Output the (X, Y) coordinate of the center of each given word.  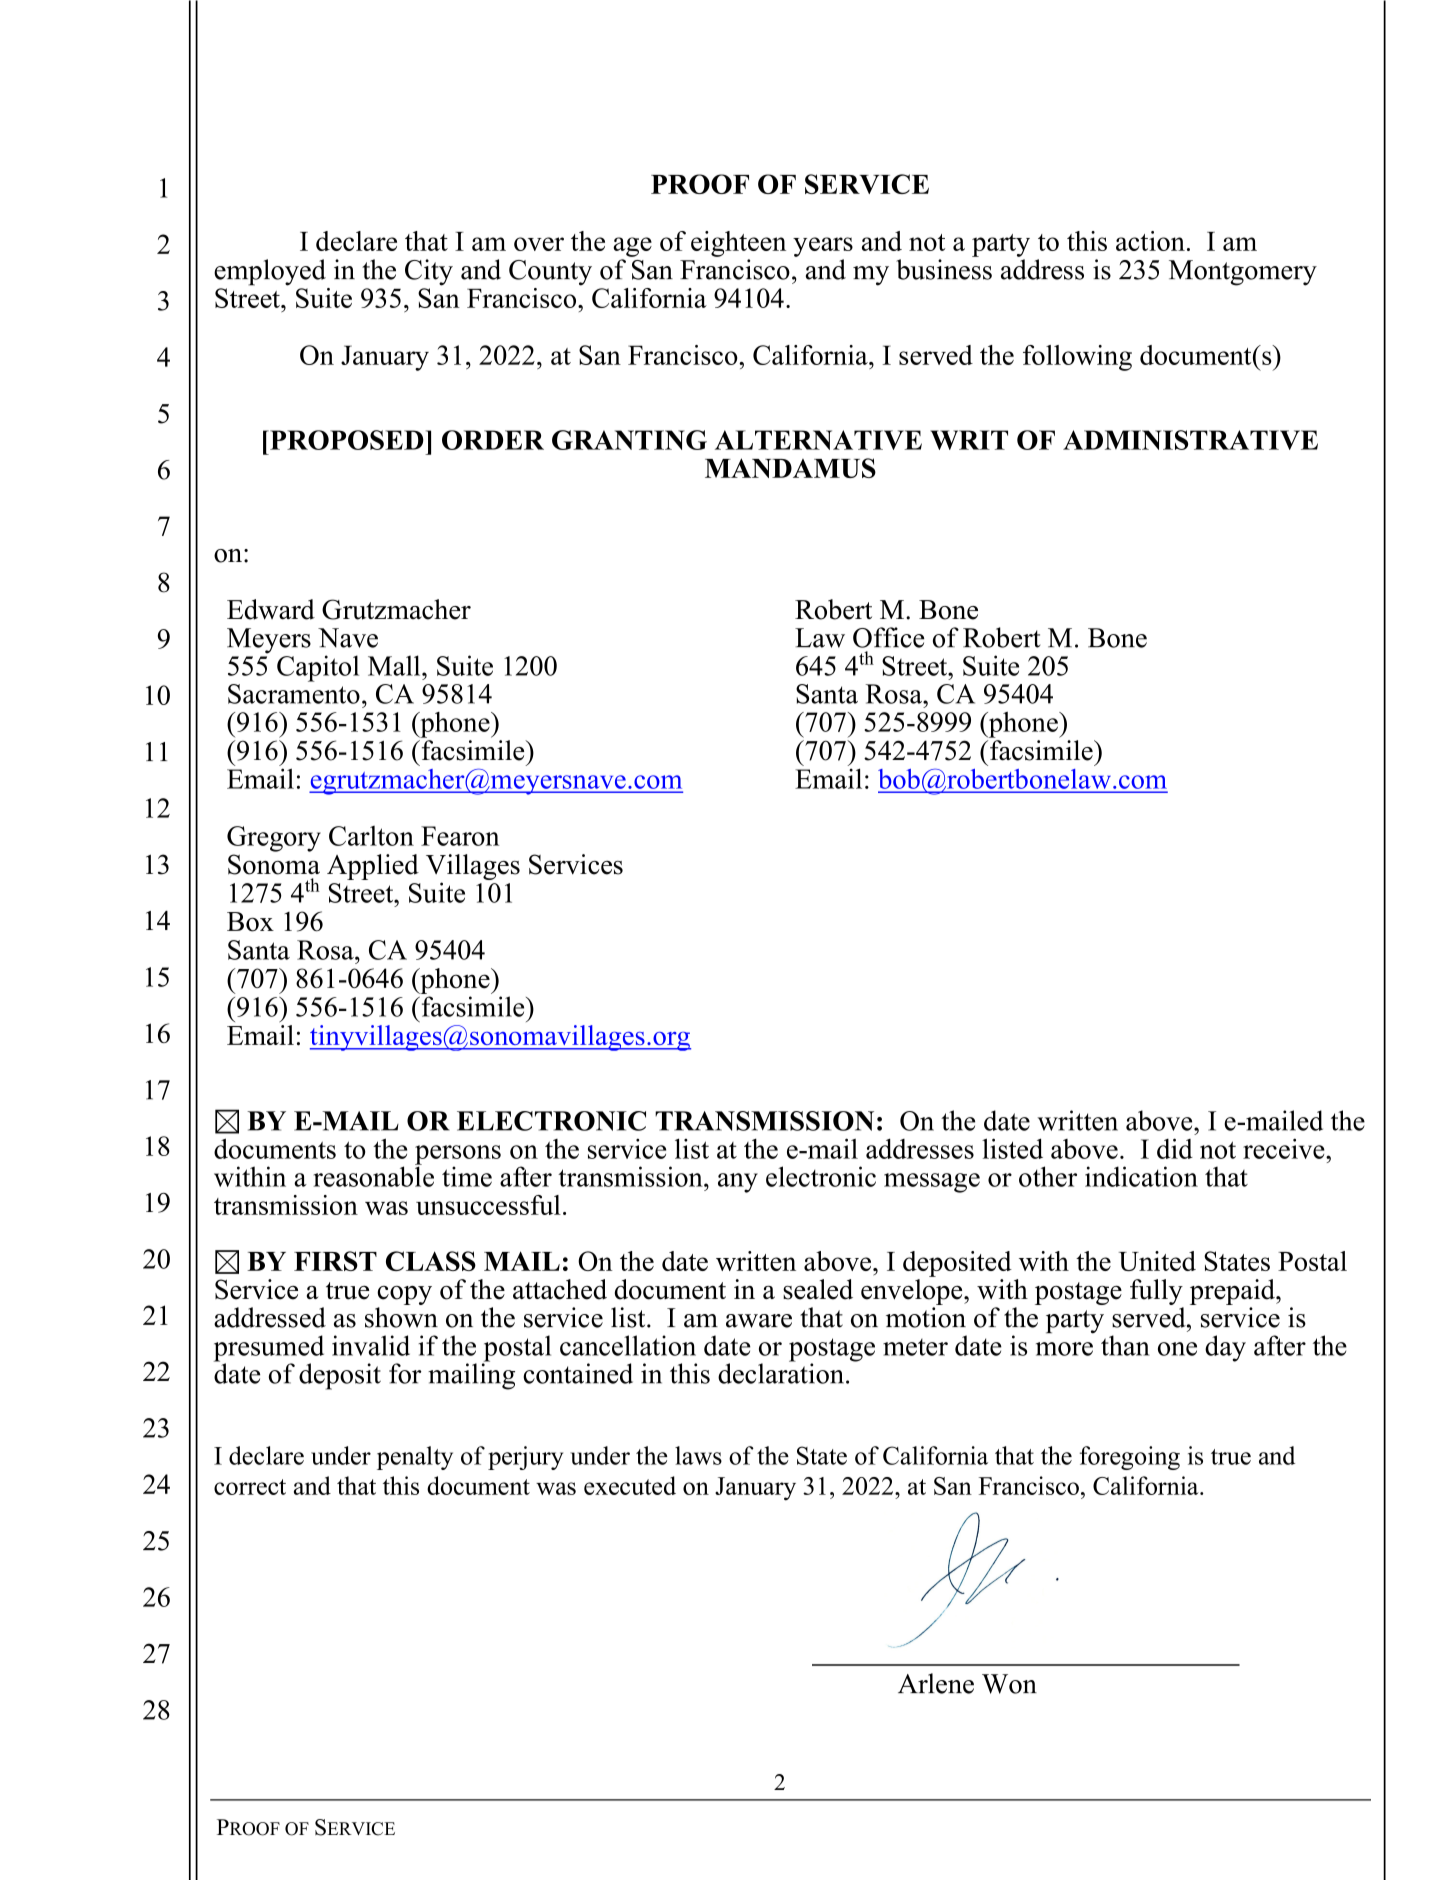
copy (404, 1295)
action (1150, 241)
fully (1156, 1292)
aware (759, 1321)
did (1175, 1148)
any (738, 1183)
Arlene (936, 1683)
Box (250, 922)
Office (888, 637)
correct (250, 1487)
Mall (395, 665)
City (429, 272)
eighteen (738, 244)
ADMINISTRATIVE (1190, 440)
